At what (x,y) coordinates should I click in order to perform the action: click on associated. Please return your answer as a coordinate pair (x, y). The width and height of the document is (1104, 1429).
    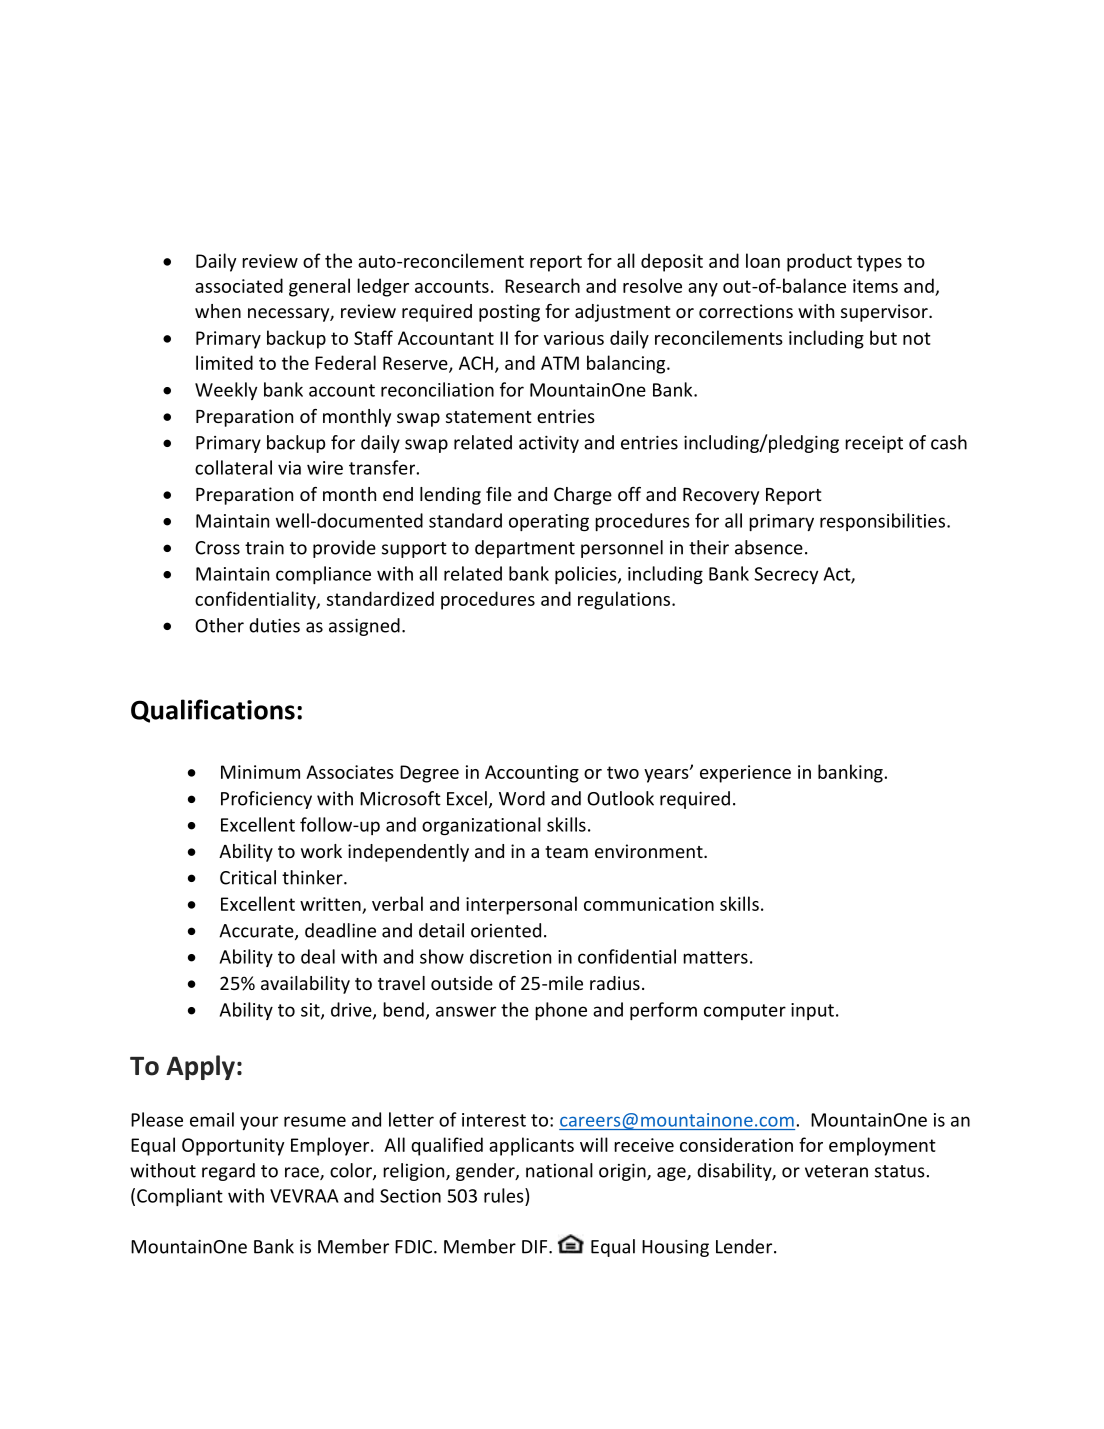
    Looking at the image, I should click on (239, 285).
